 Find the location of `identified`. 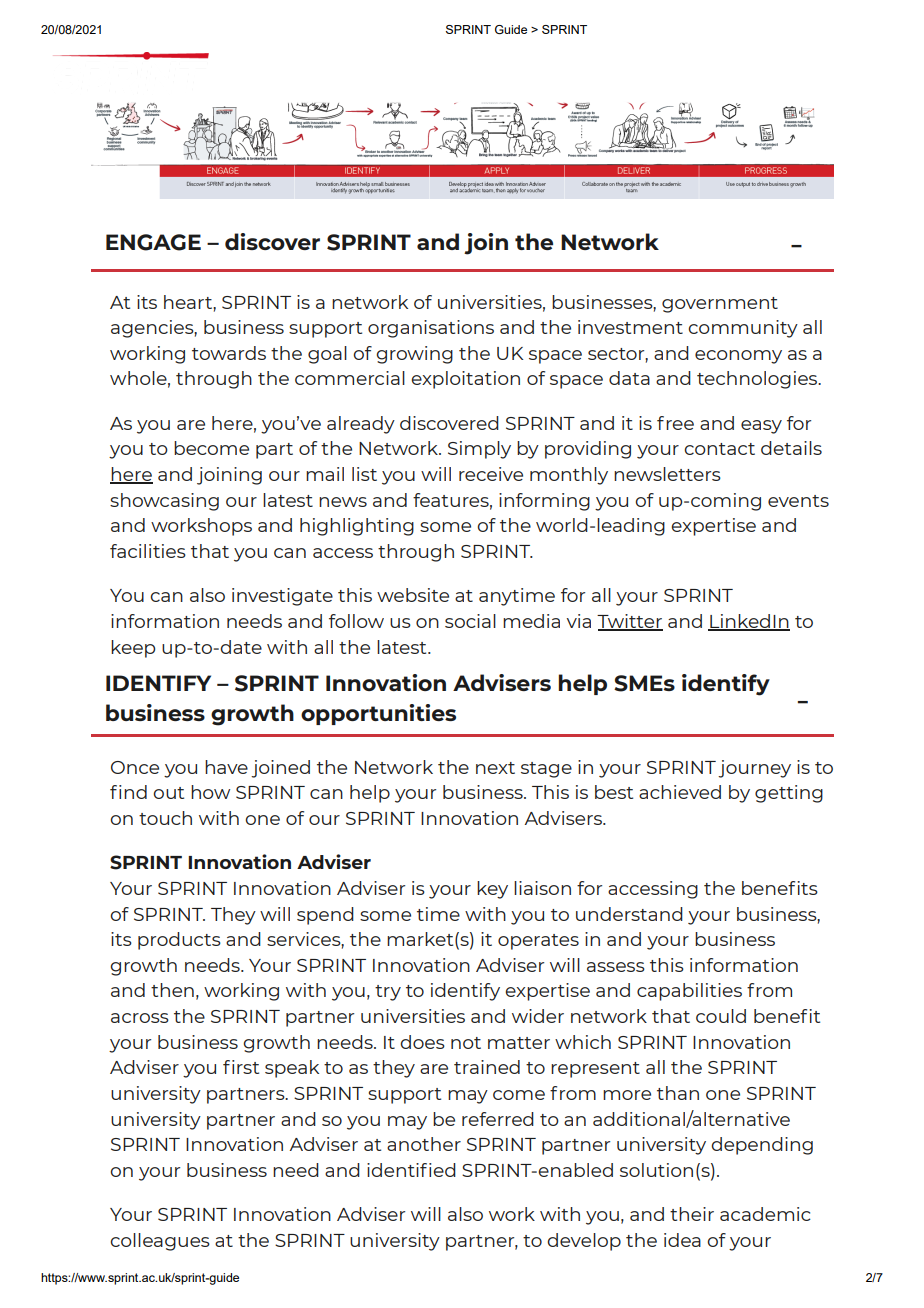

identified is located at coordinates (411, 1170).
